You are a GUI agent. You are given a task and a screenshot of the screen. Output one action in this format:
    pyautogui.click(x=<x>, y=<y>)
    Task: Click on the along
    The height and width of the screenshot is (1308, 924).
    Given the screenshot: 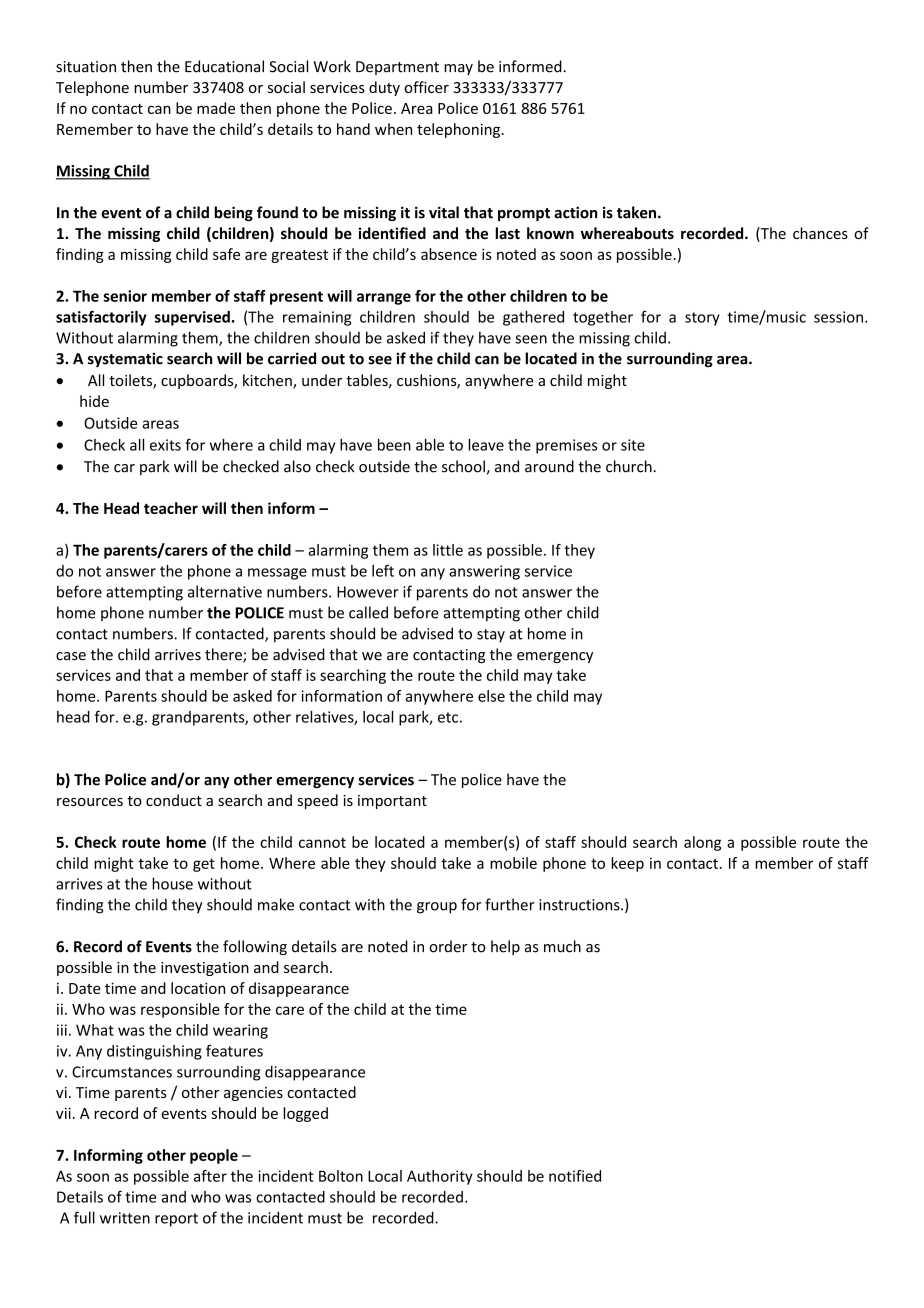 What is the action you would take?
    pyautogui.click(x=702, y=843)
